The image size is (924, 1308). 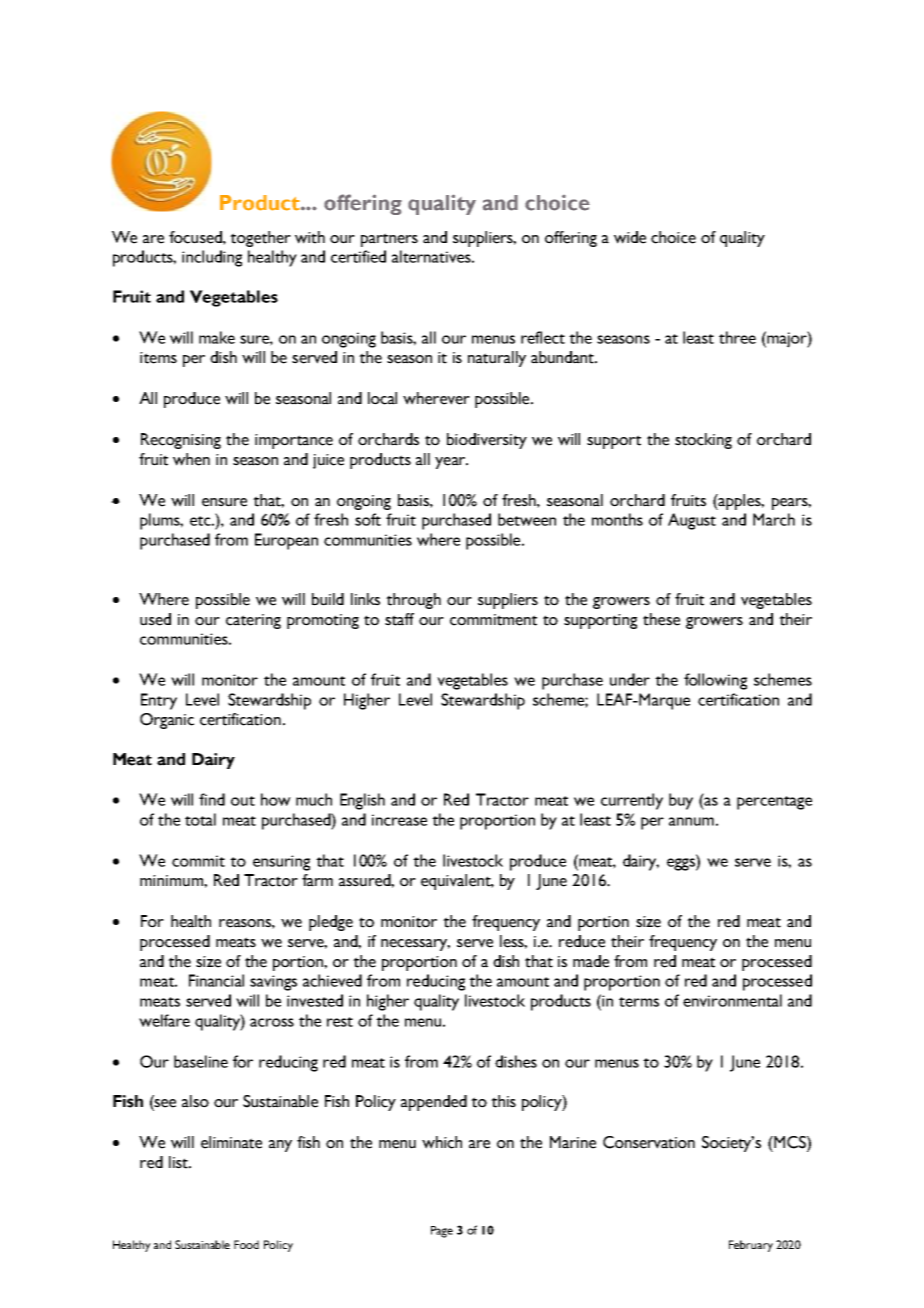 I want to click on including, so click(x=212, y=258).
